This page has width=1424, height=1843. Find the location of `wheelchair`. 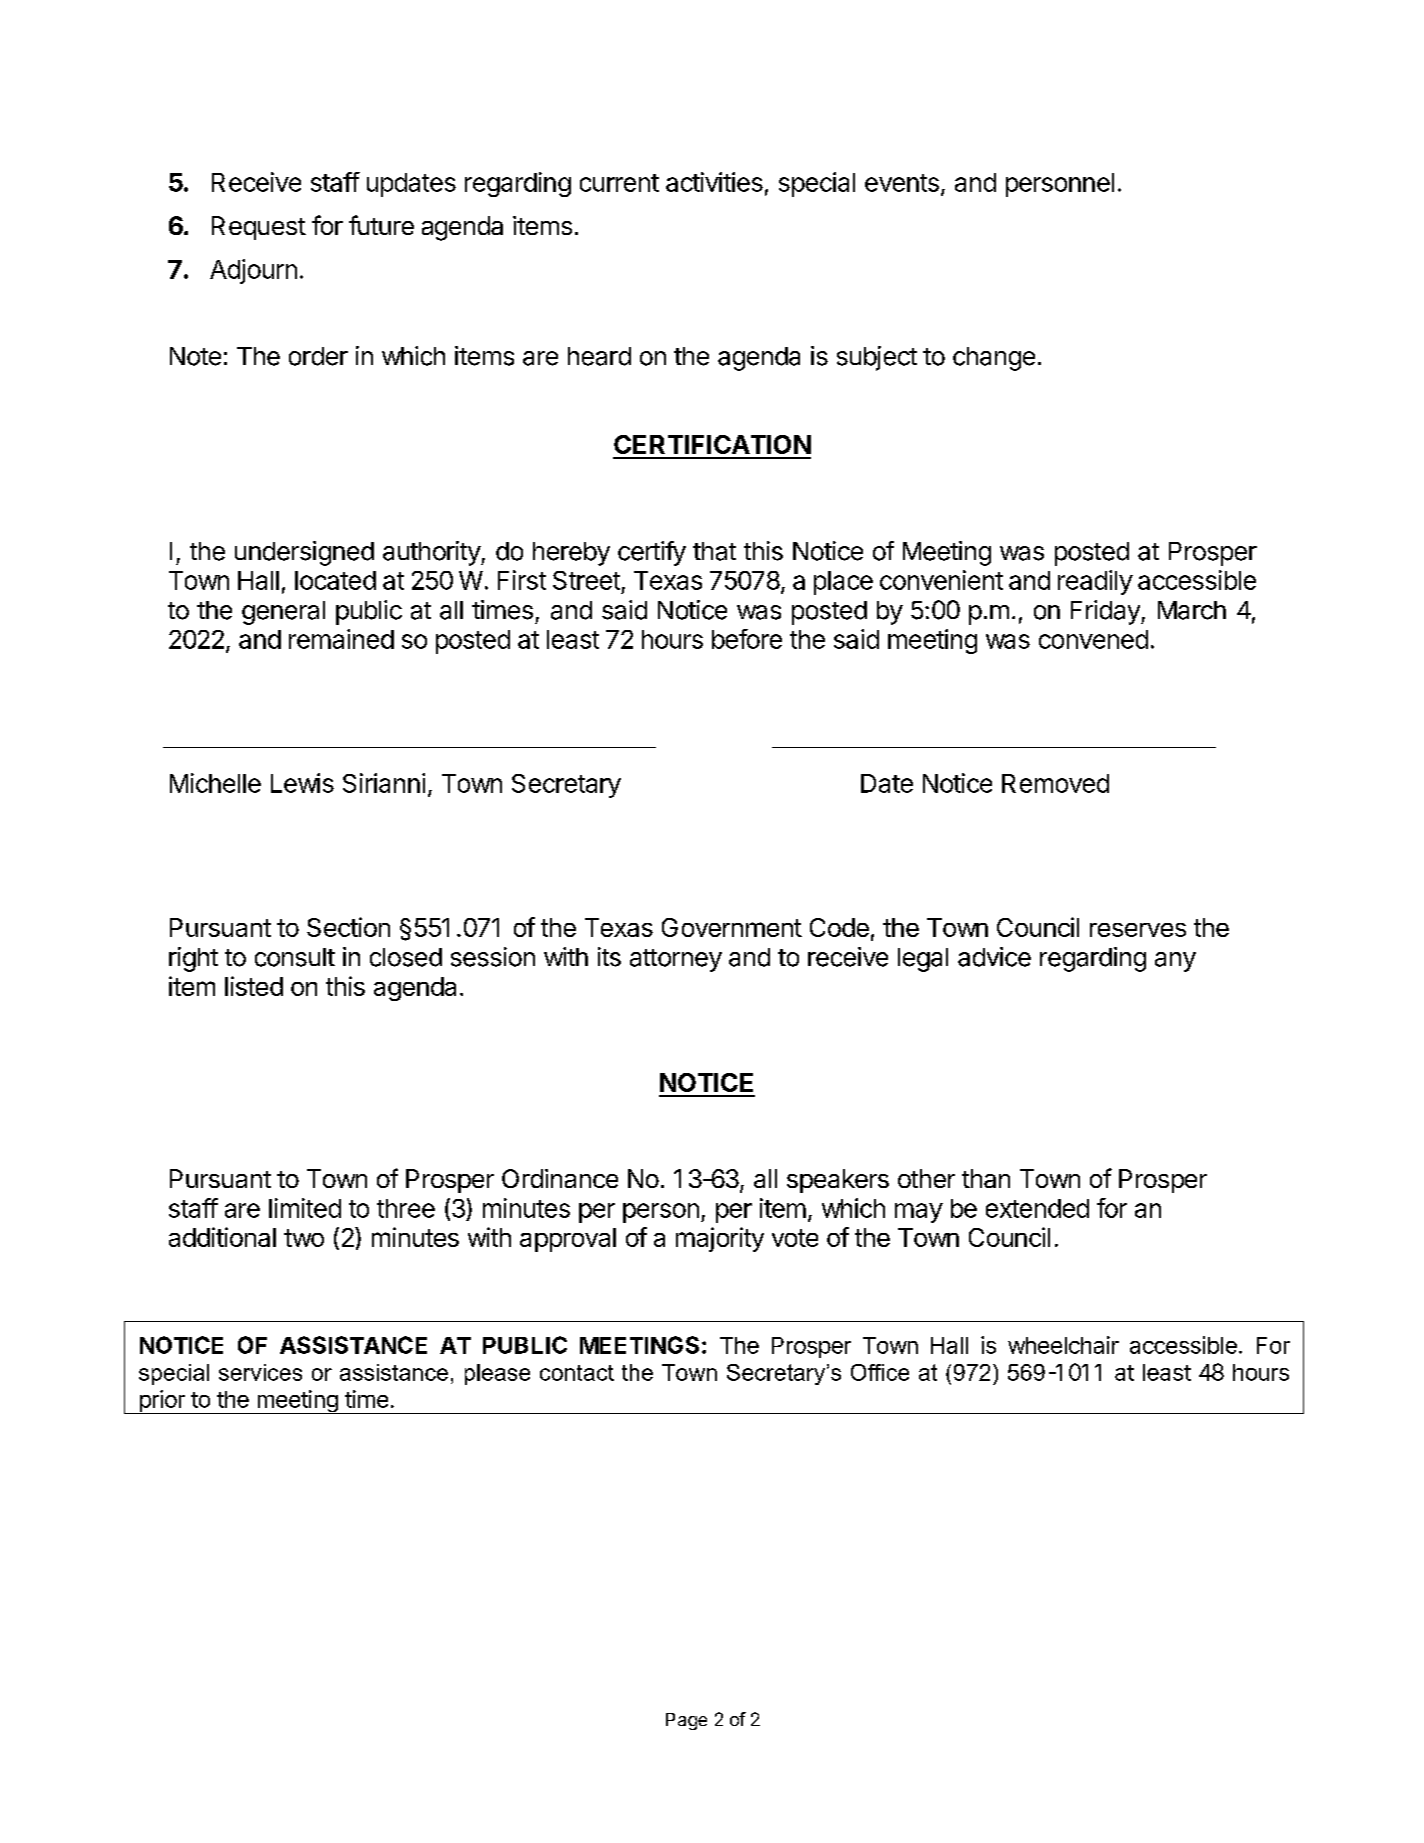

wheelchair is located at coordinates (1063, 1345).
